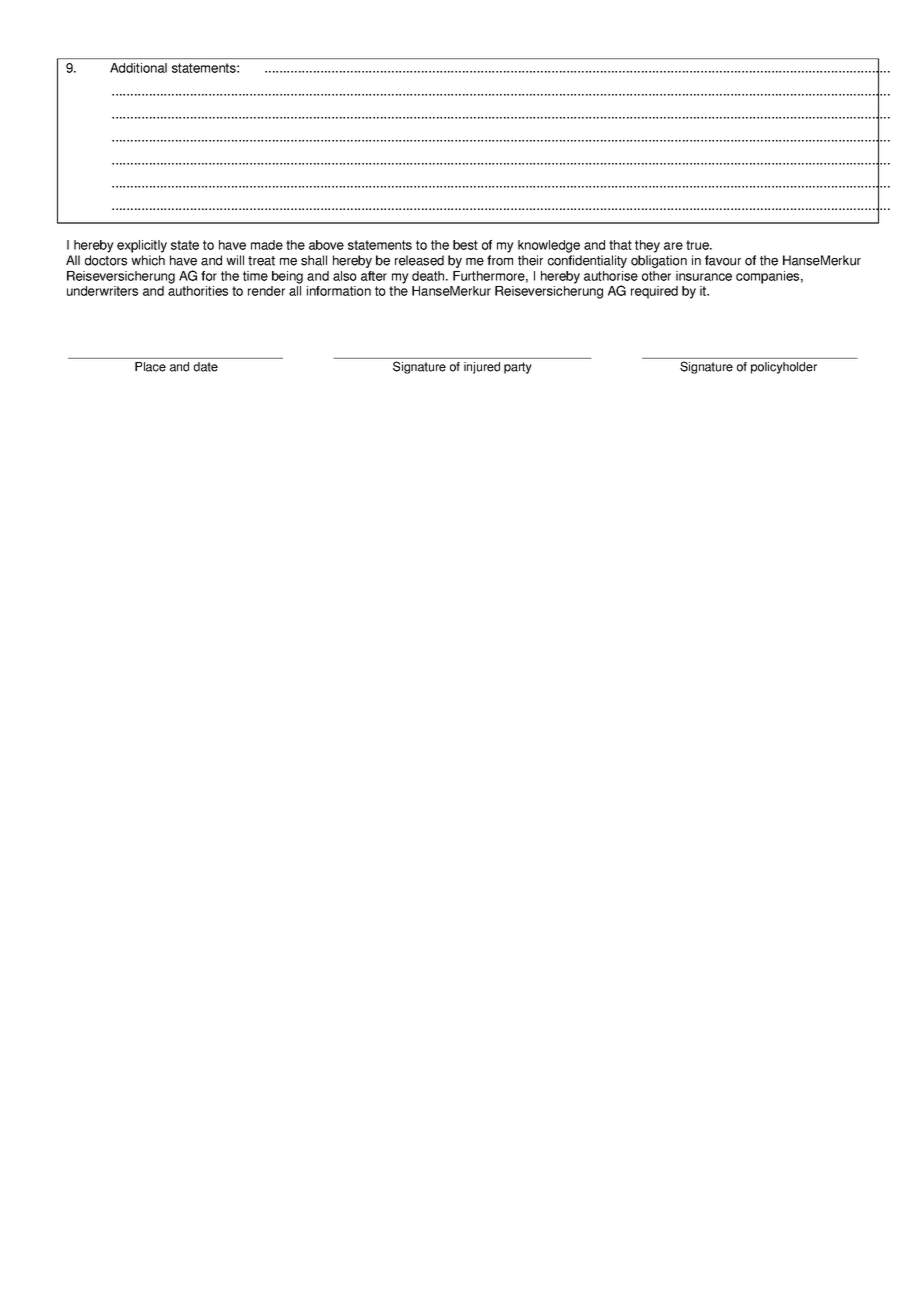  What do you see at coordinates (326, 245) in the screenshot?
I see `above` at bounding box center [326, 245].
